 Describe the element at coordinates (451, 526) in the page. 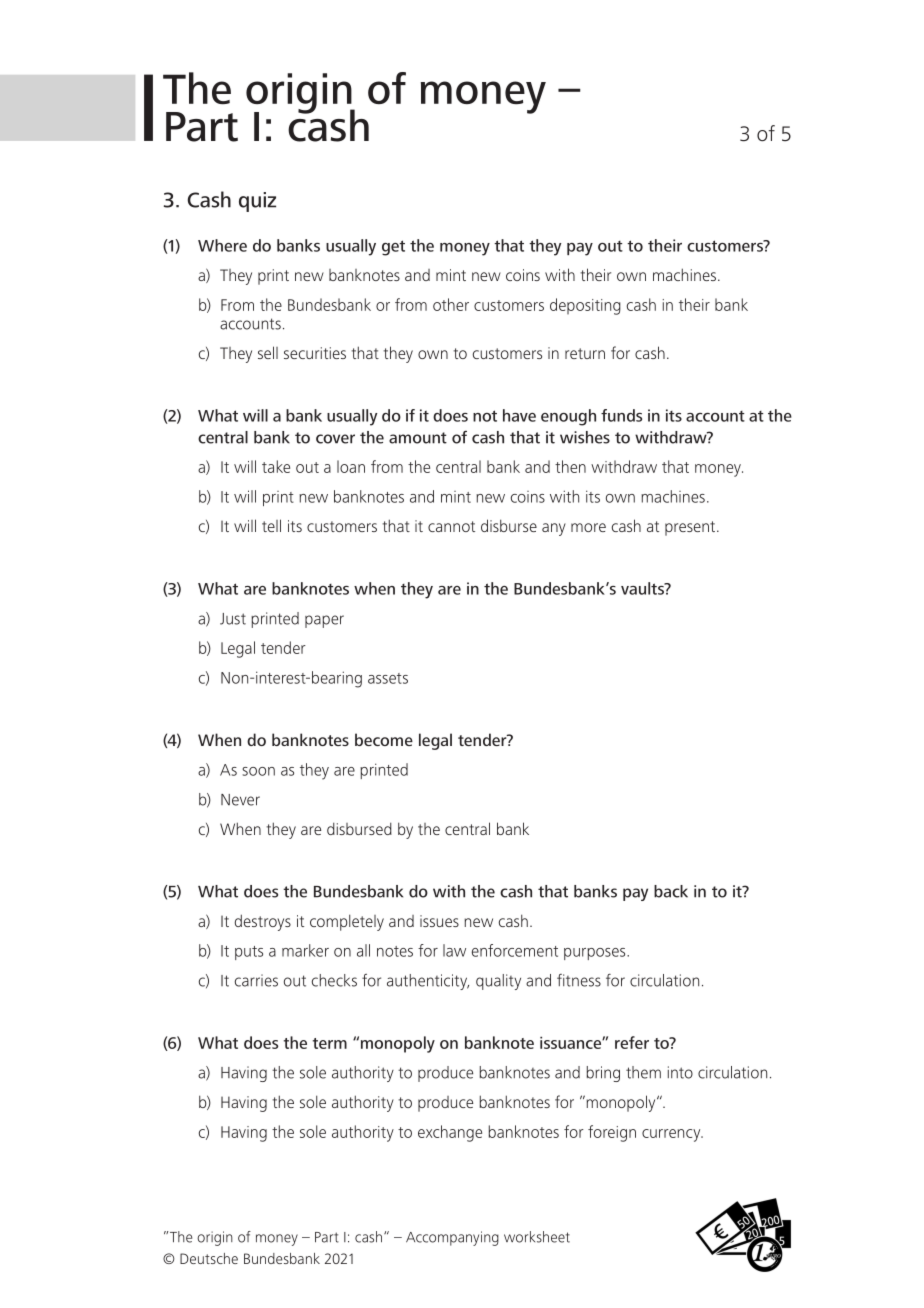

I see `cannot` at that location.
